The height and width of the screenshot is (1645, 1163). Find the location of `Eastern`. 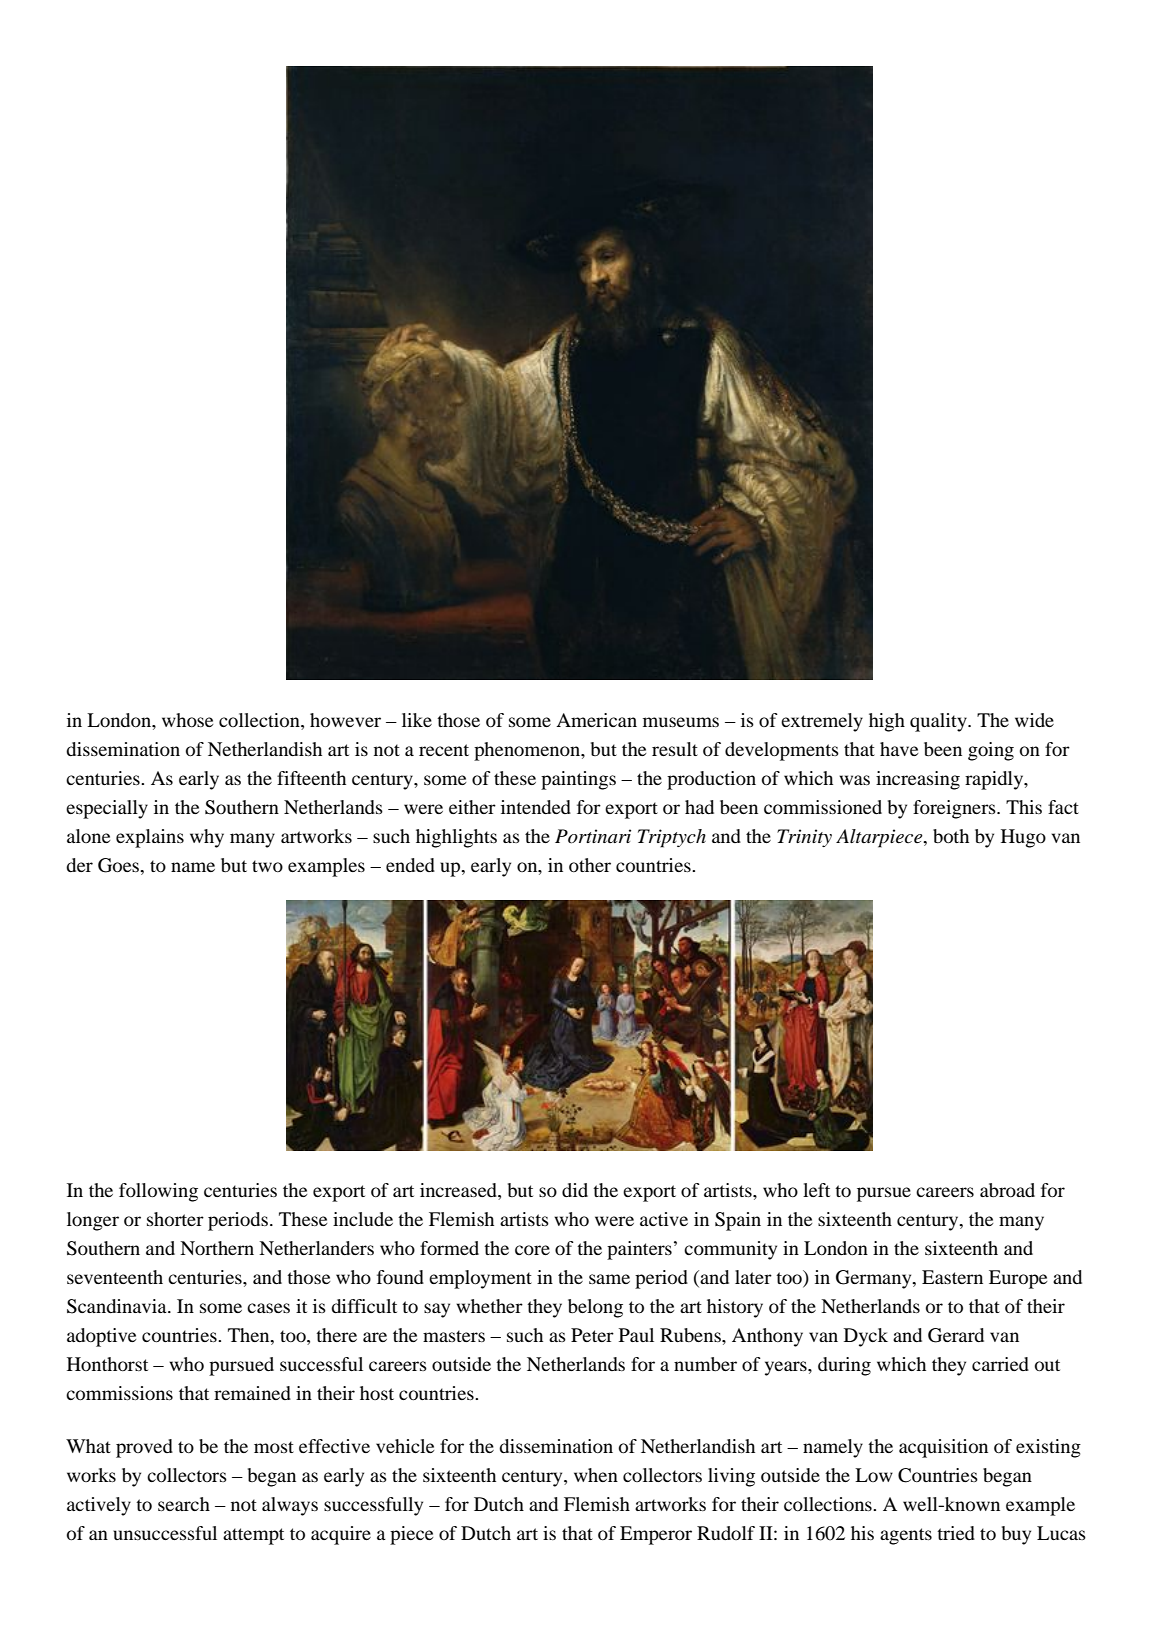

Eastern is located at coordinates (952, 1277).
